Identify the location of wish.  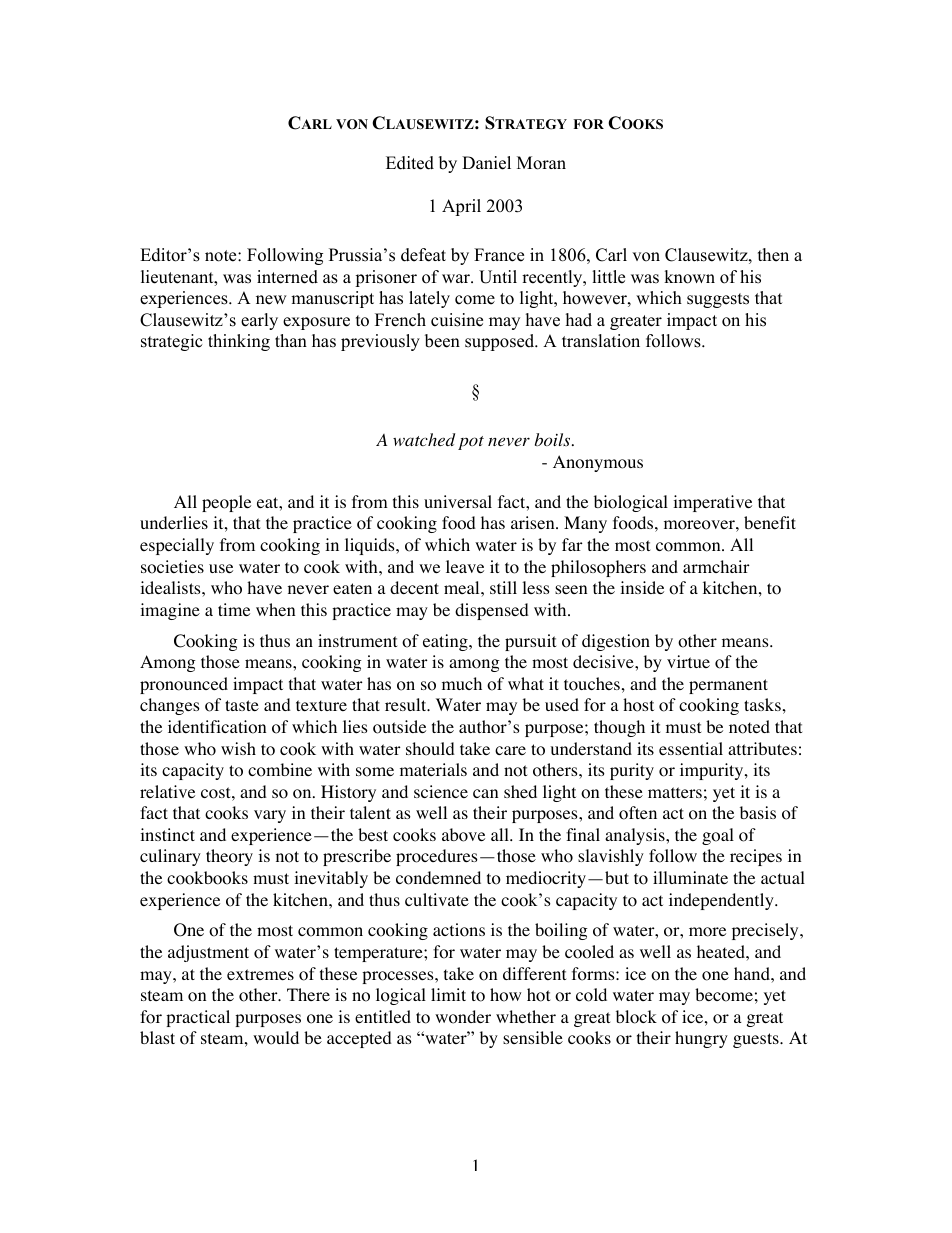
(238, 748).
